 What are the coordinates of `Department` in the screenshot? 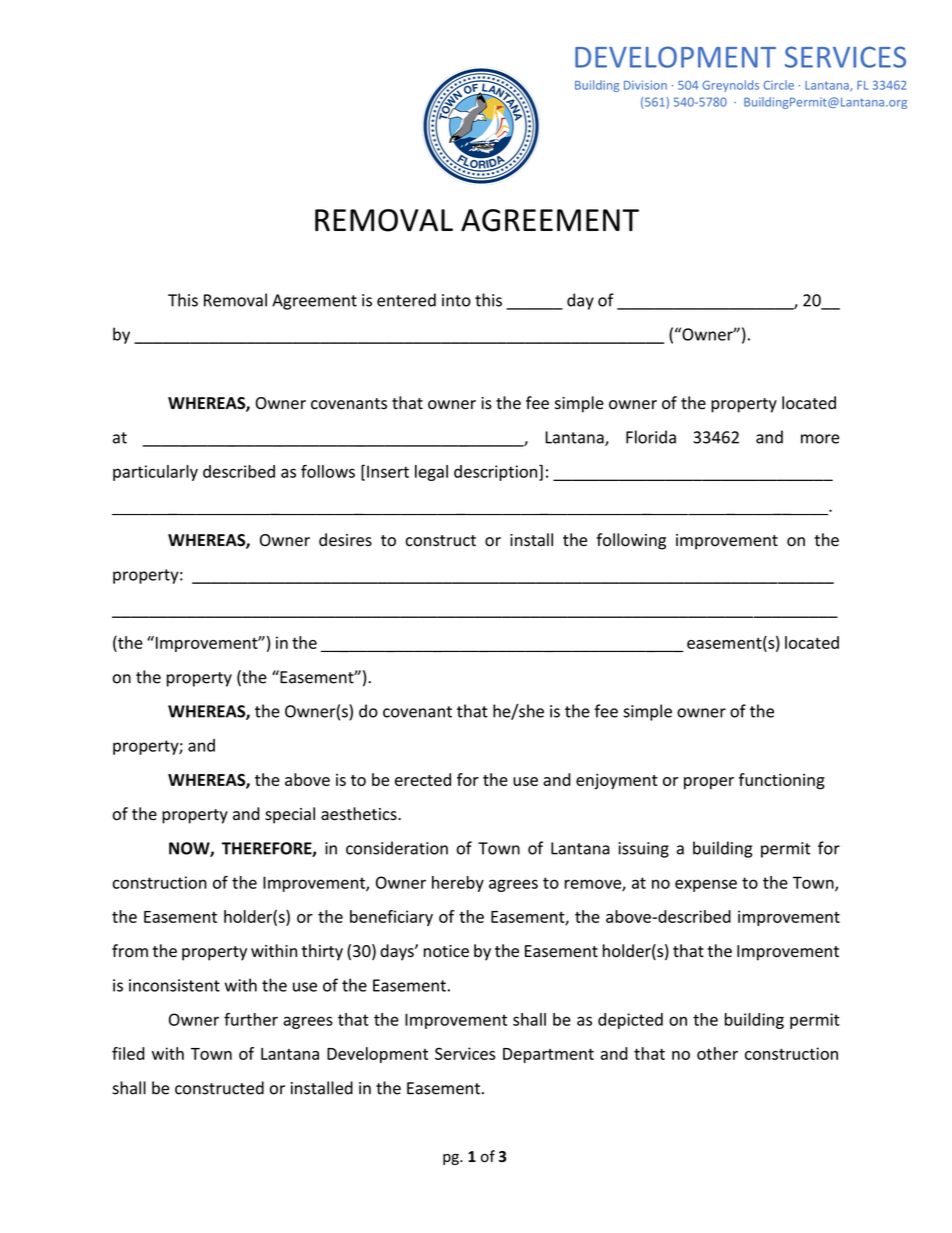 It's located at (548, 1055).
